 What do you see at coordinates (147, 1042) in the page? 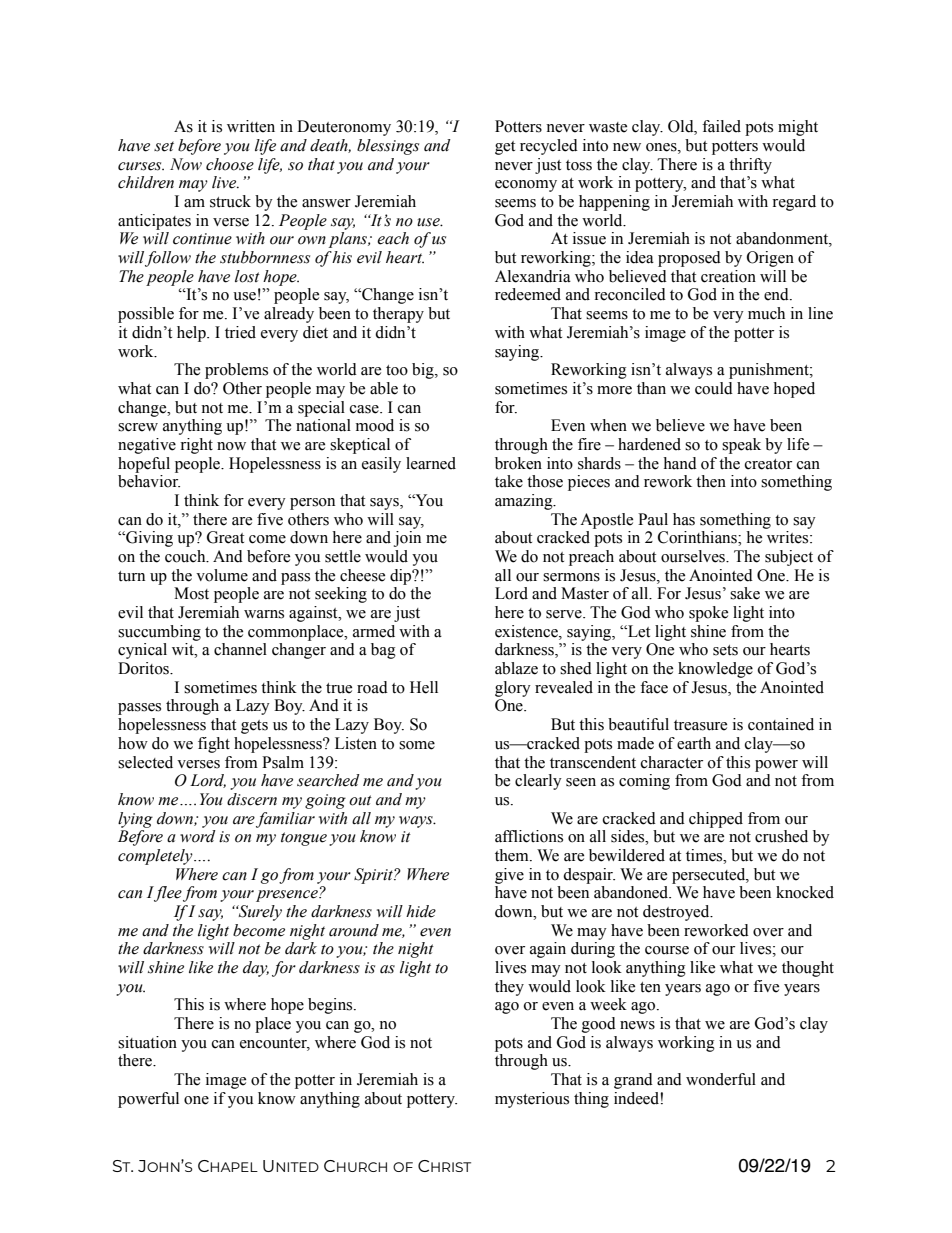
I see `situation` at bounding box center [147, 1042].
